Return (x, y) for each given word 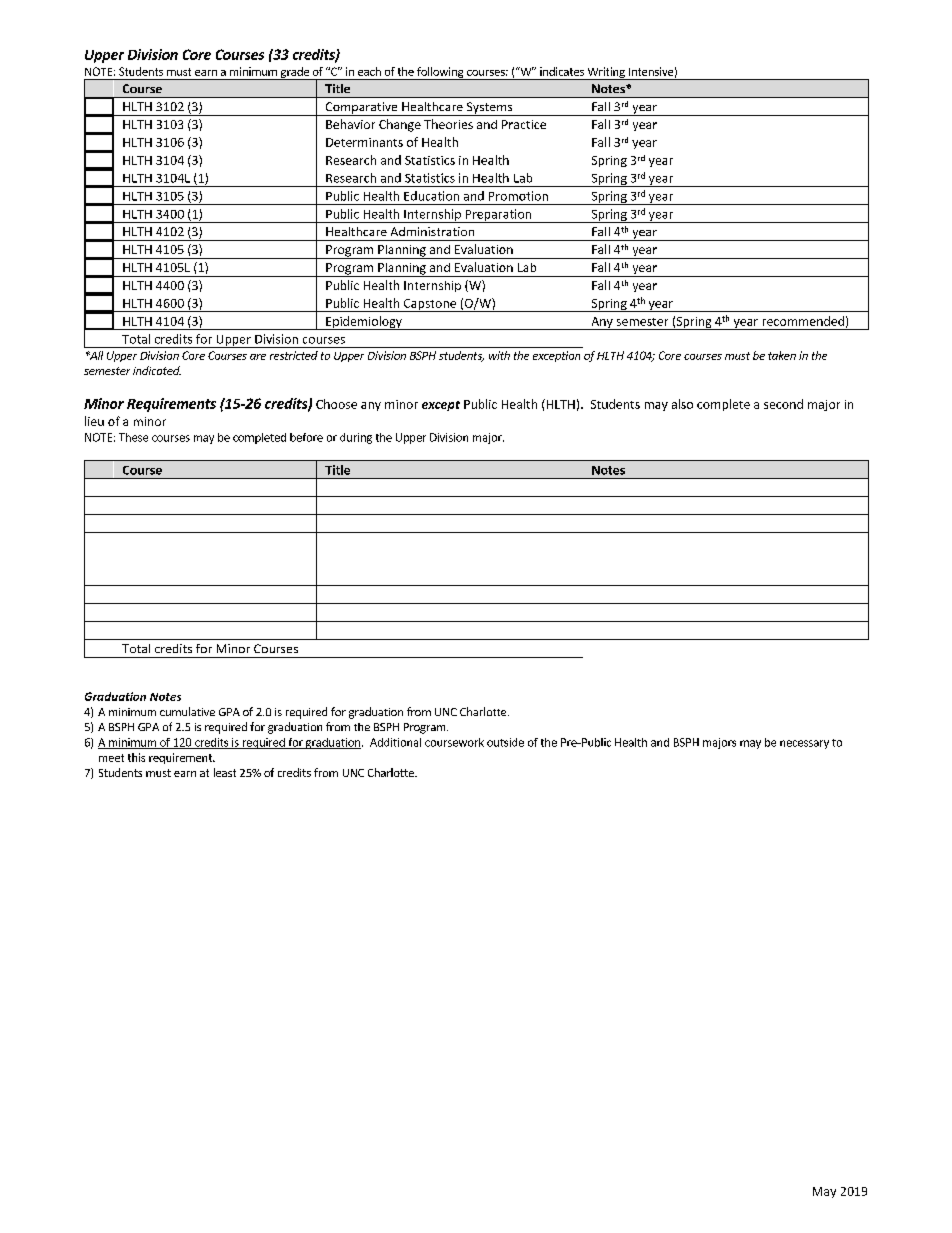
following (440, 73)
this (136, 757)
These (133, 437)
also (682, 404)
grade (294, 73)
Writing (606, 73)
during (356, 438)
